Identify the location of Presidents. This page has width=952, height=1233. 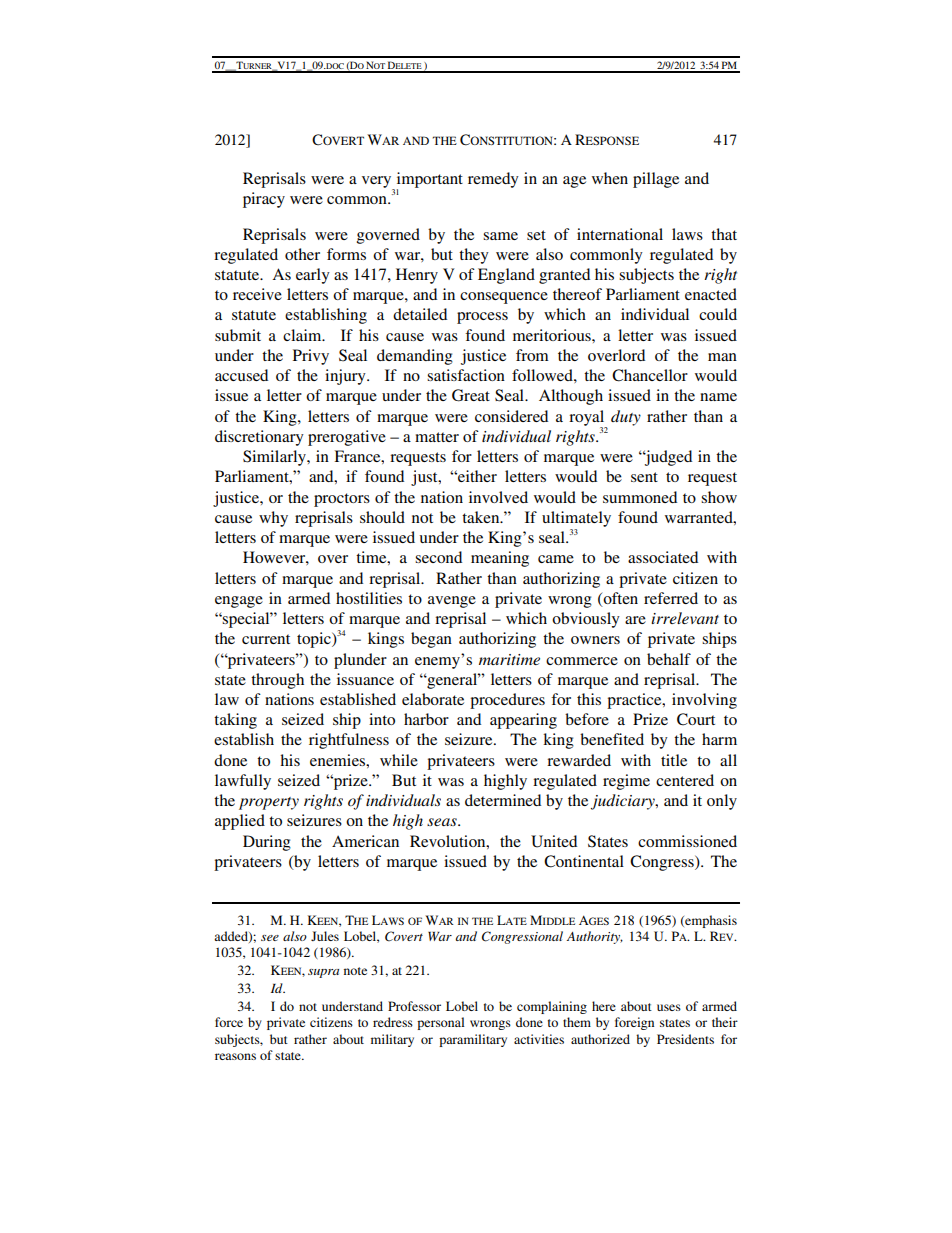
(685, 1039).
